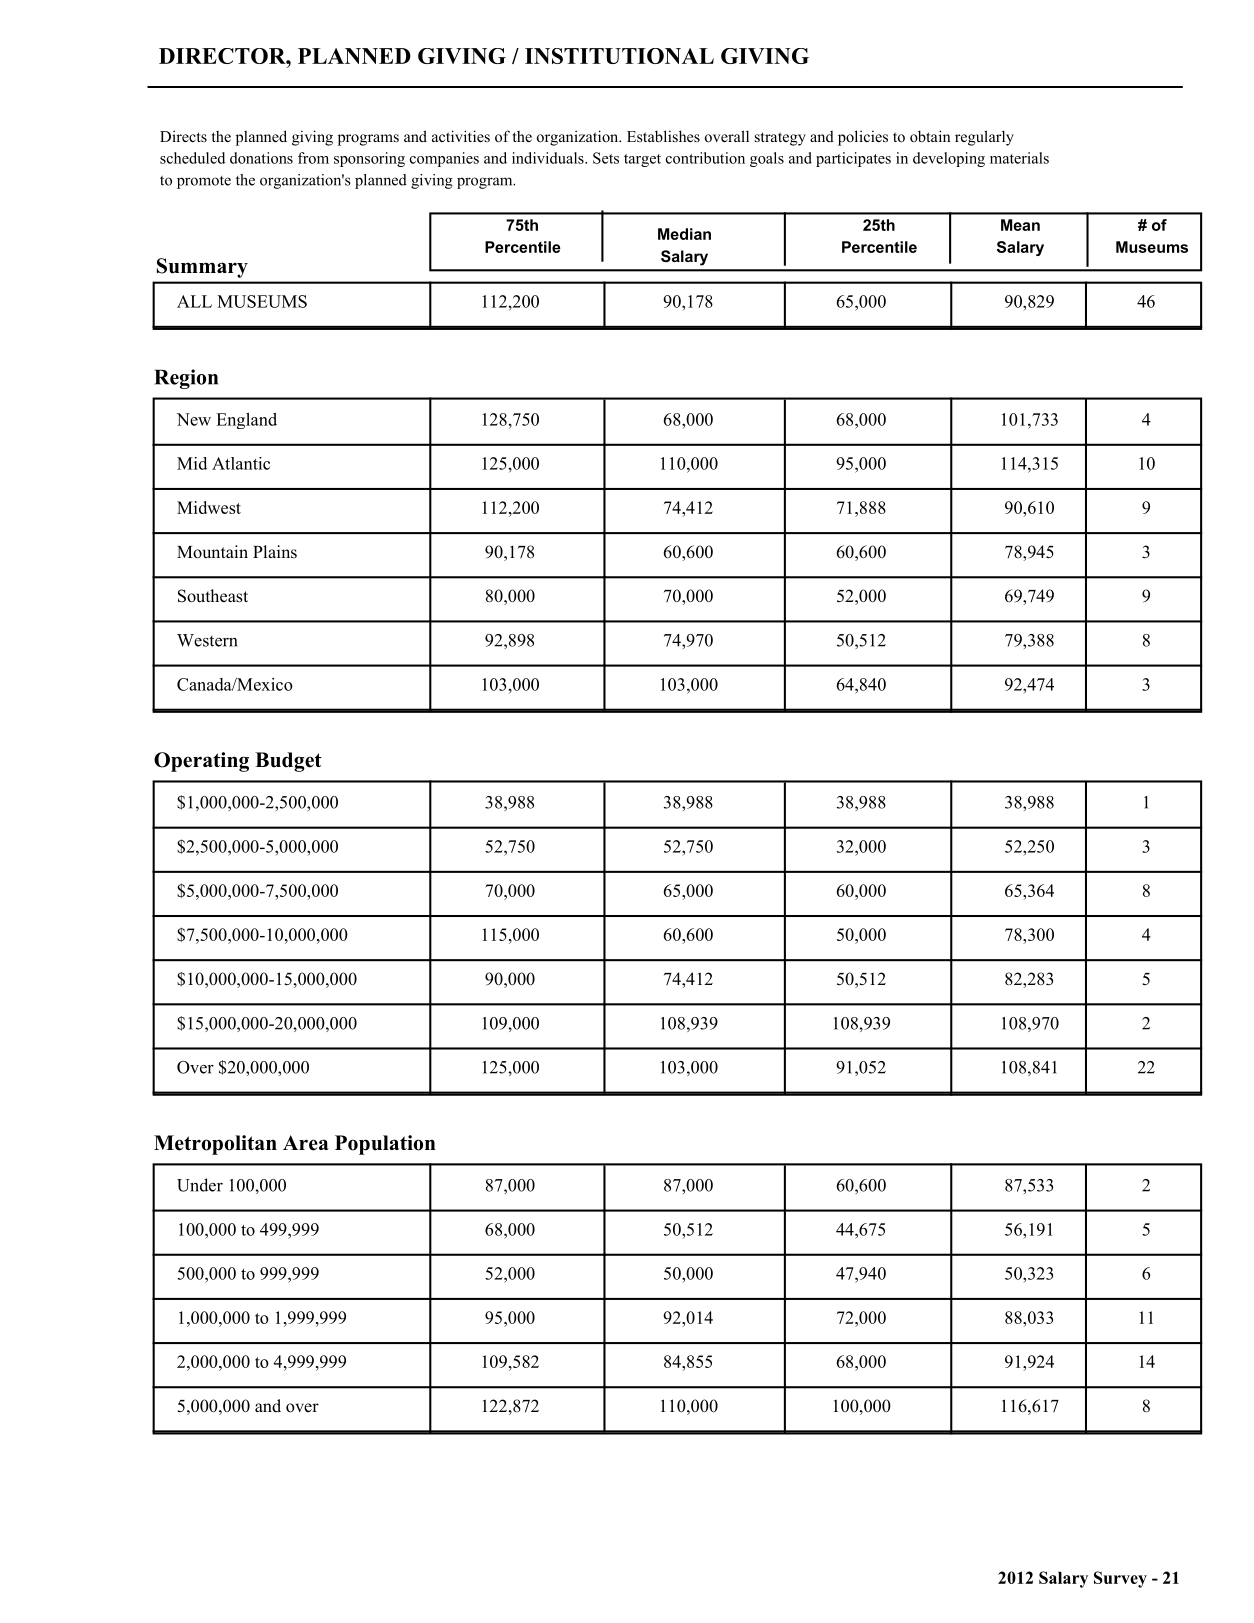 The image size is (1254, 1623). I want to click on materials, so click(1019, 158).
